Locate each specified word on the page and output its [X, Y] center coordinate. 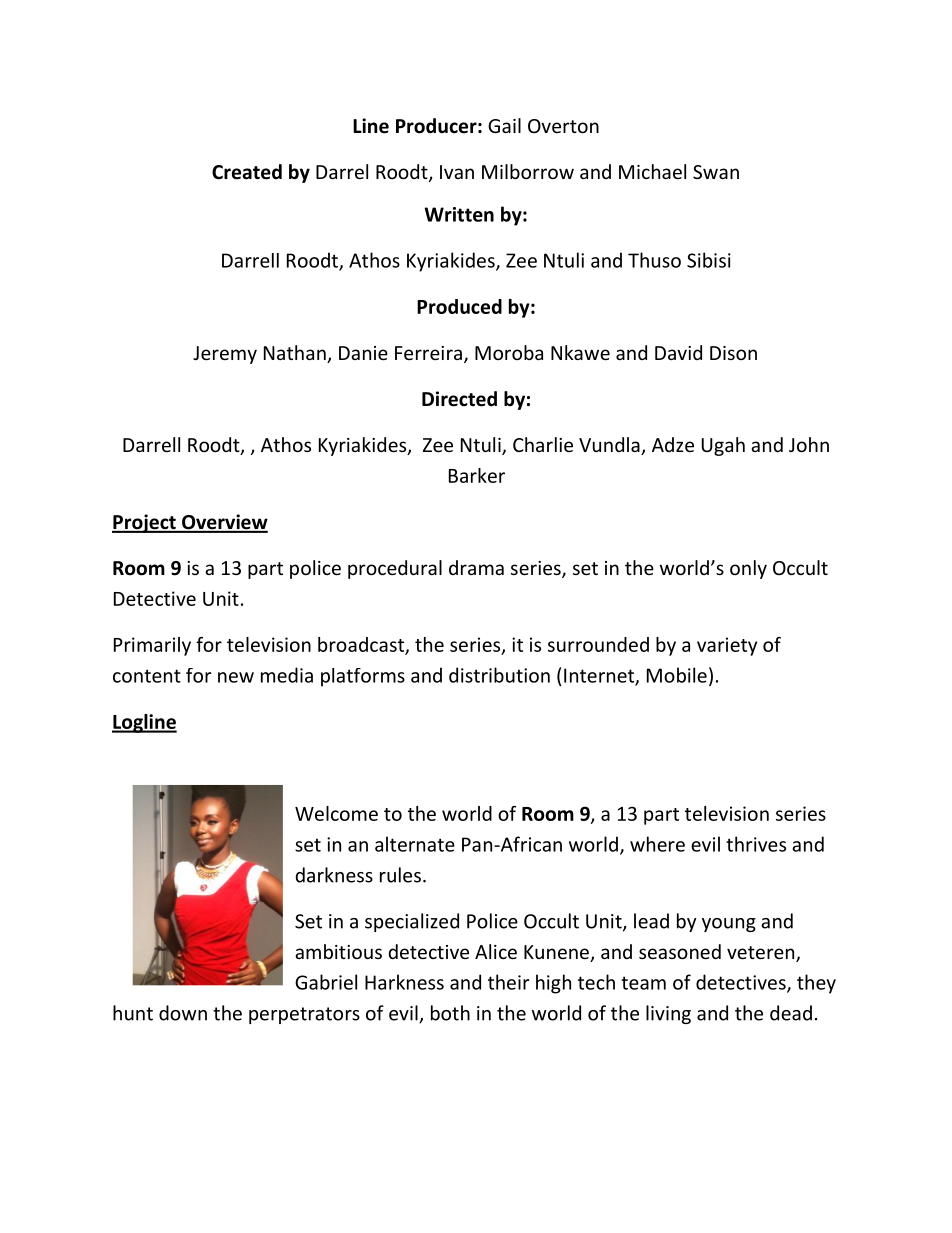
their [509, 982]
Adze [673, 444]
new [236, 677]
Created [247, 172]
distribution [499, 675]
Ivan [457, 172]
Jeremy [225, 355]
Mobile [677, 675]
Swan [716, 172]
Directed [459, 399]
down [183, 1013]
